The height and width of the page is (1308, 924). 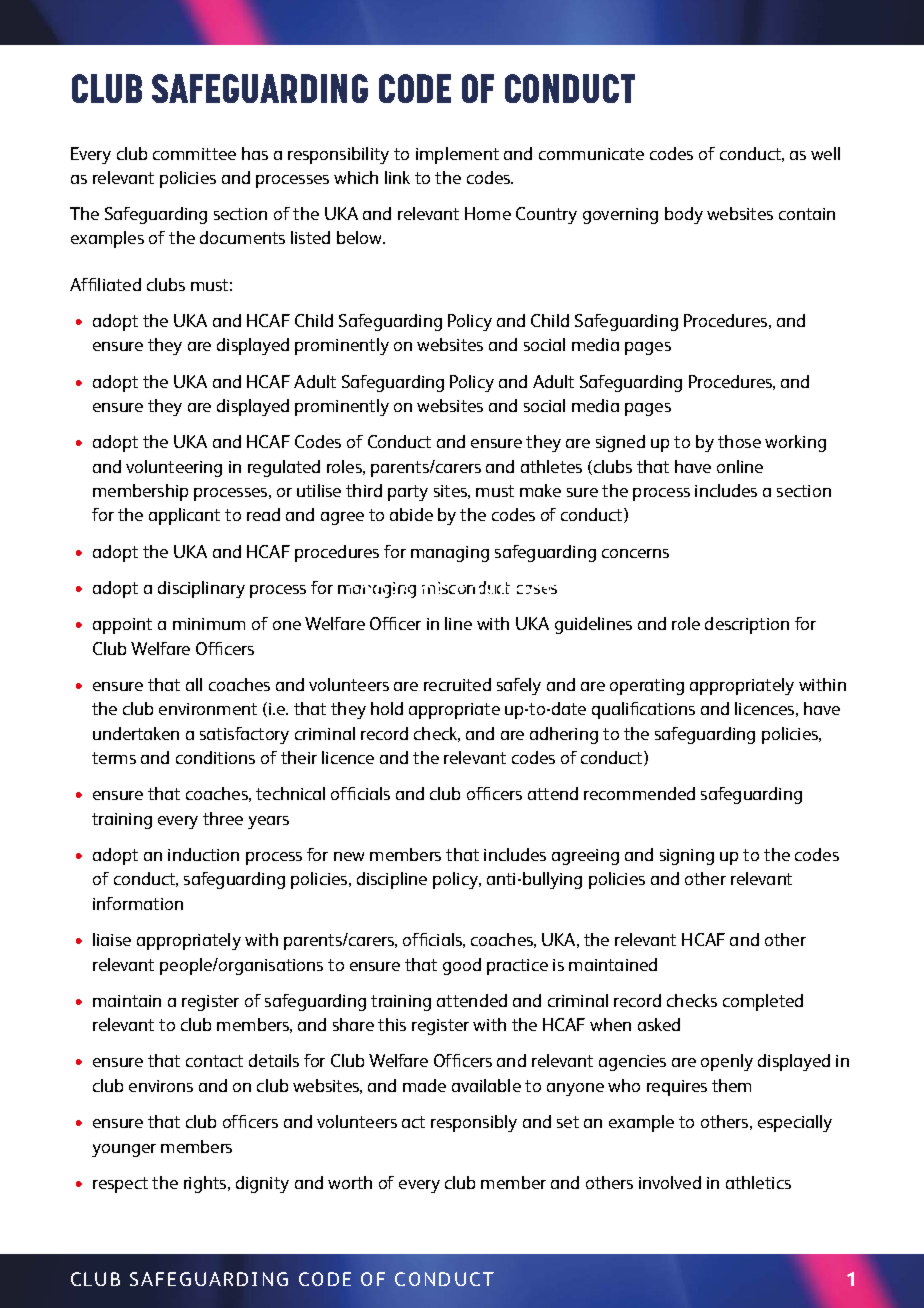 What do you see at coordinates (206, 1184) in the page?
I see `rights` at bounding box center [206, 1184].
